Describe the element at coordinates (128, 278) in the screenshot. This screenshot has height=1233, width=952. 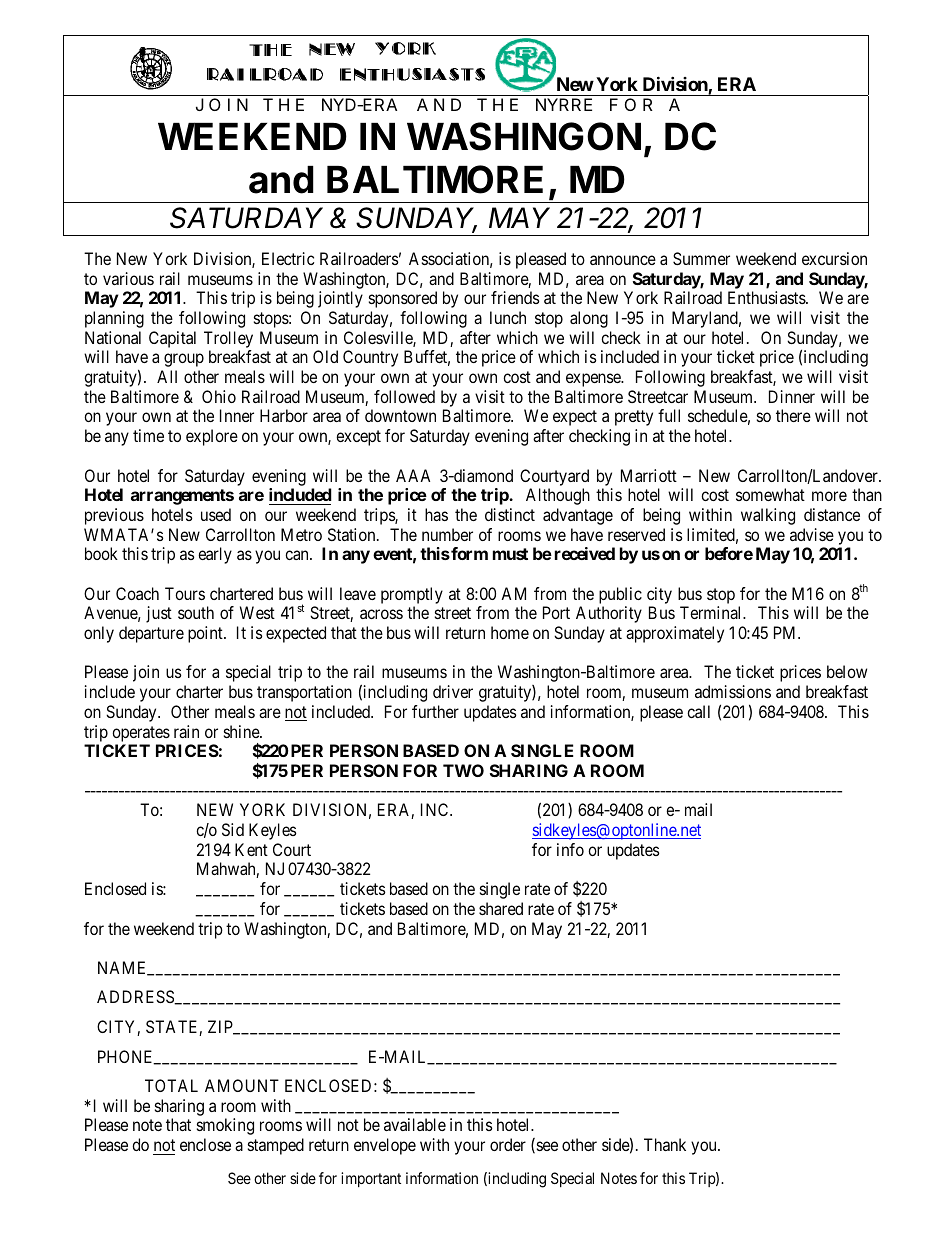
I see `various` at that location.
